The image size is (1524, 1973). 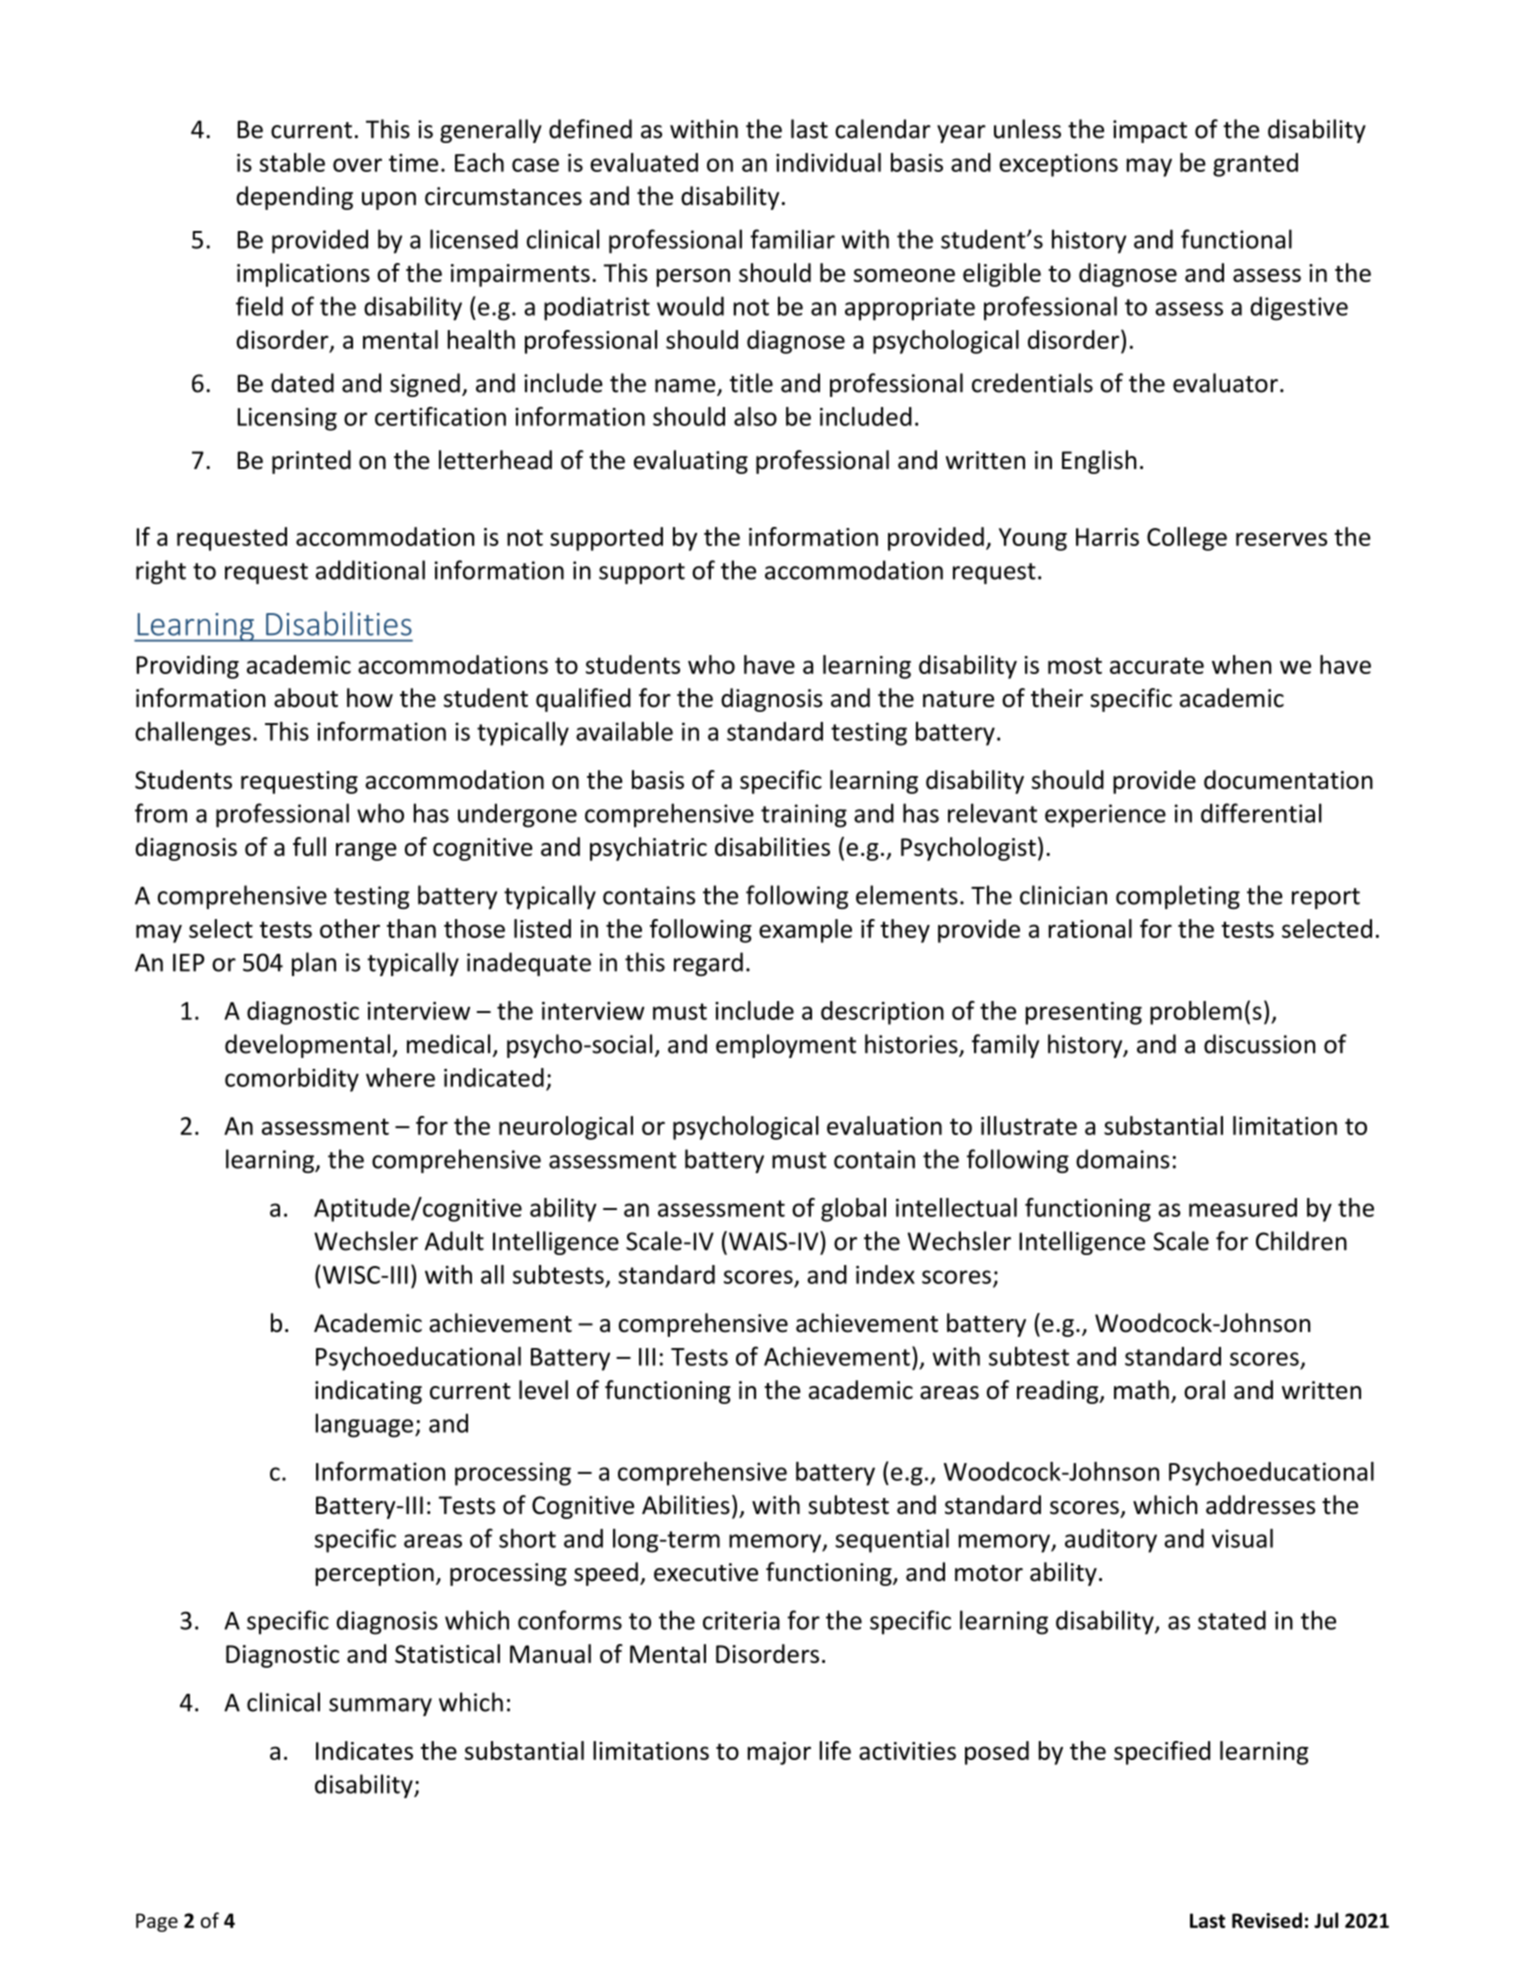 I want to click on granted, so click(x=1255, y=165).
